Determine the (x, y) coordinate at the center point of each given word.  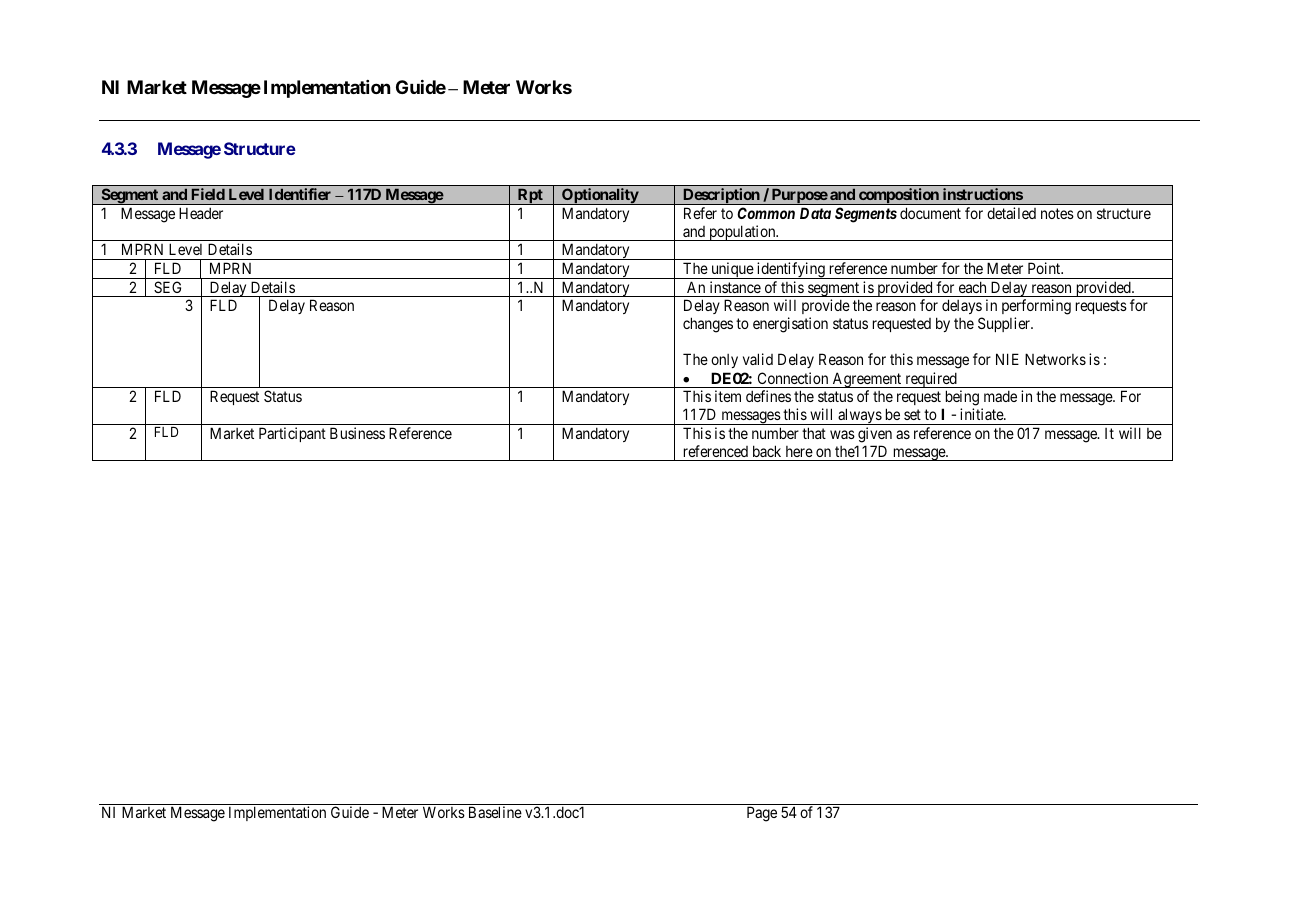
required (931, 380)
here (799, 451)
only (724, 361)
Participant (292, 434)
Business (357, 433)
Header (201, 213)
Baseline (495, 812)
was (842, 434)
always (859, 416)
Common (766, 213)
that (814, 433)
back (767, 451)
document (930, 213)
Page (762, 814)
